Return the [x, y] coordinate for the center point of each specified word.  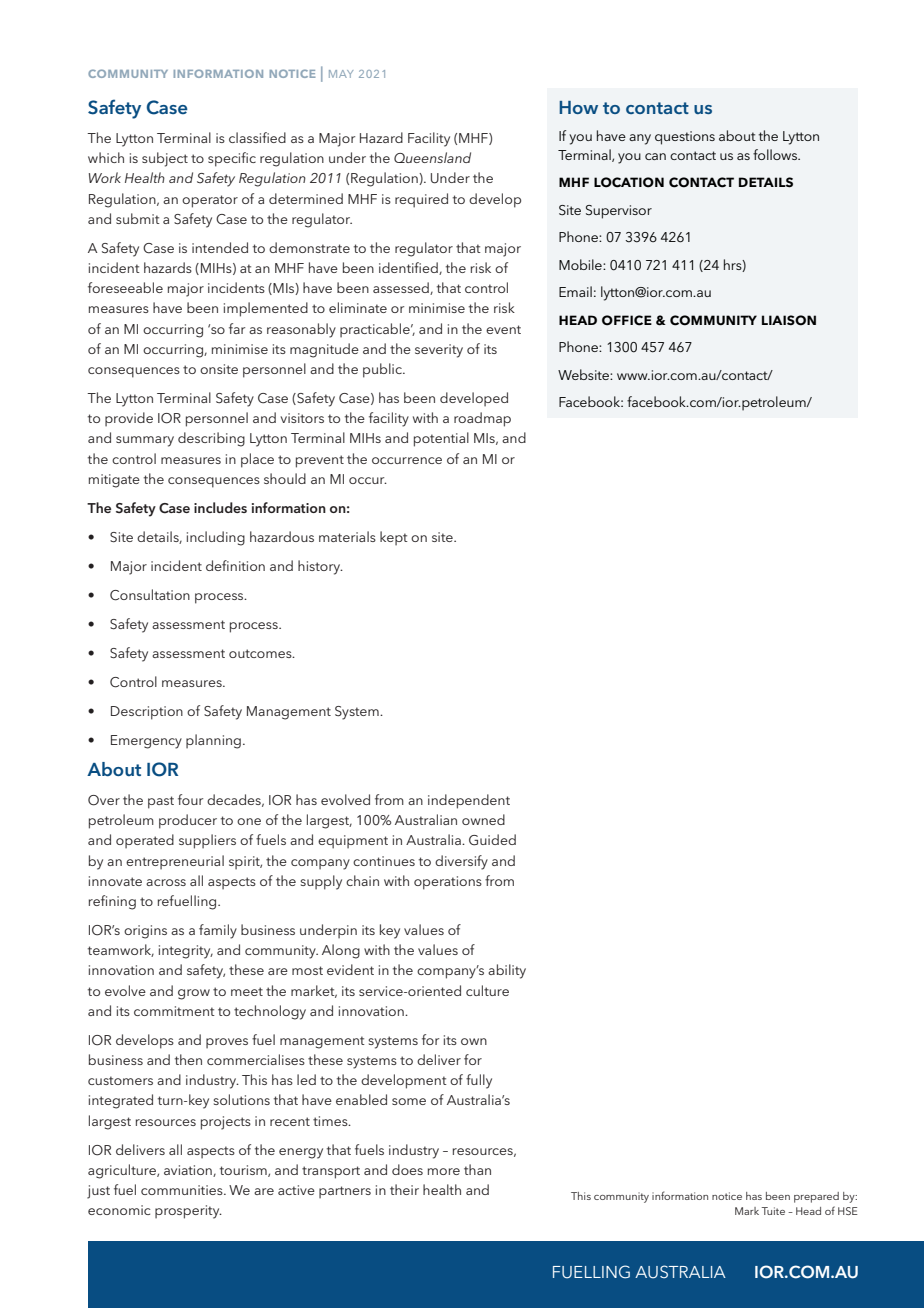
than [477, 1169]
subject [165, 159]
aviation [189, 1171]
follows [776, 154]
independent [469, 801]
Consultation [150, 595]
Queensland [432, 157]
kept [394, 538]
